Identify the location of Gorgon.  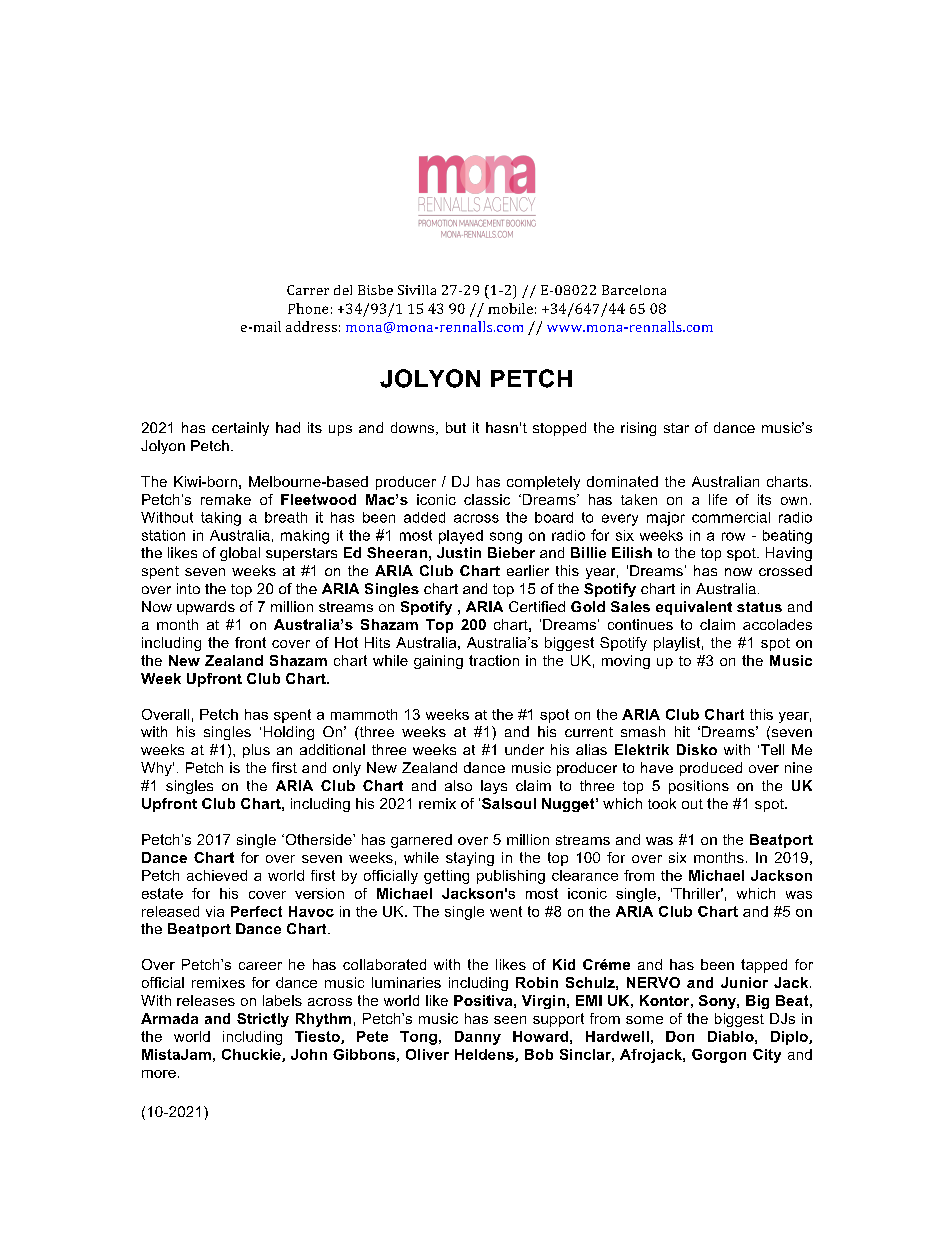
(719, 1056).
